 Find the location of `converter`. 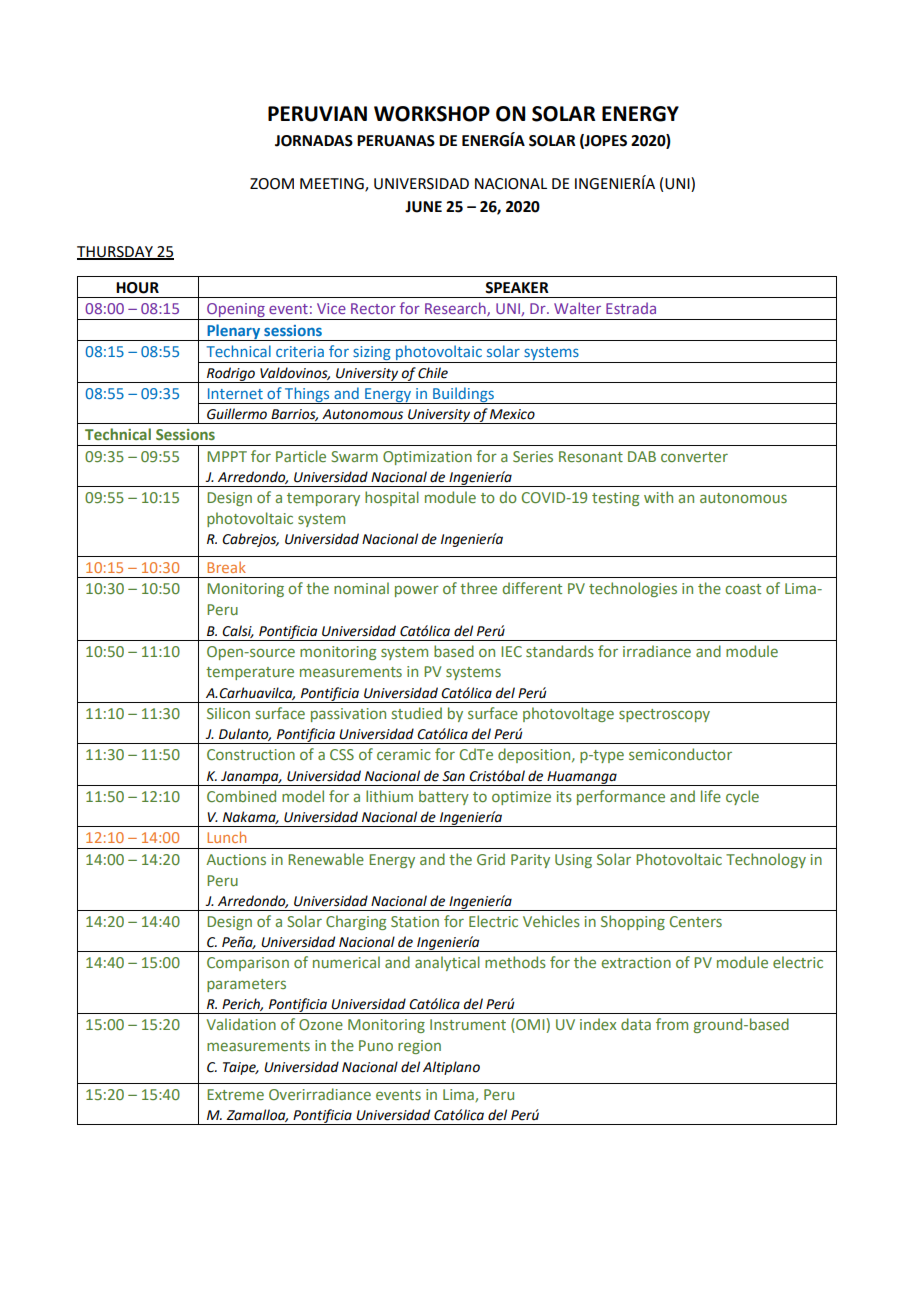

converter is located at coordinates (694, 457).
